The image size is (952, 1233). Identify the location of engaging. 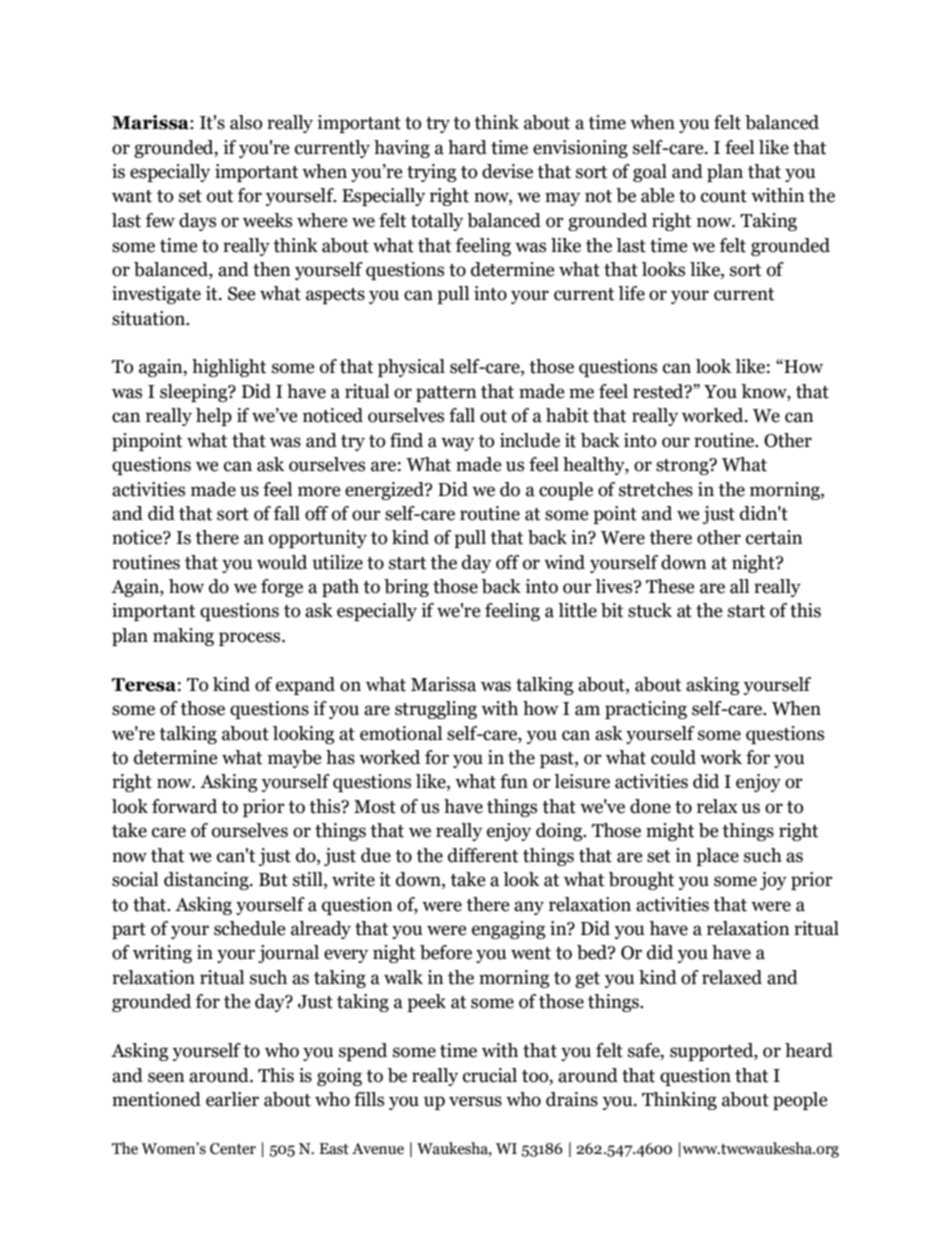
(509, 930).
